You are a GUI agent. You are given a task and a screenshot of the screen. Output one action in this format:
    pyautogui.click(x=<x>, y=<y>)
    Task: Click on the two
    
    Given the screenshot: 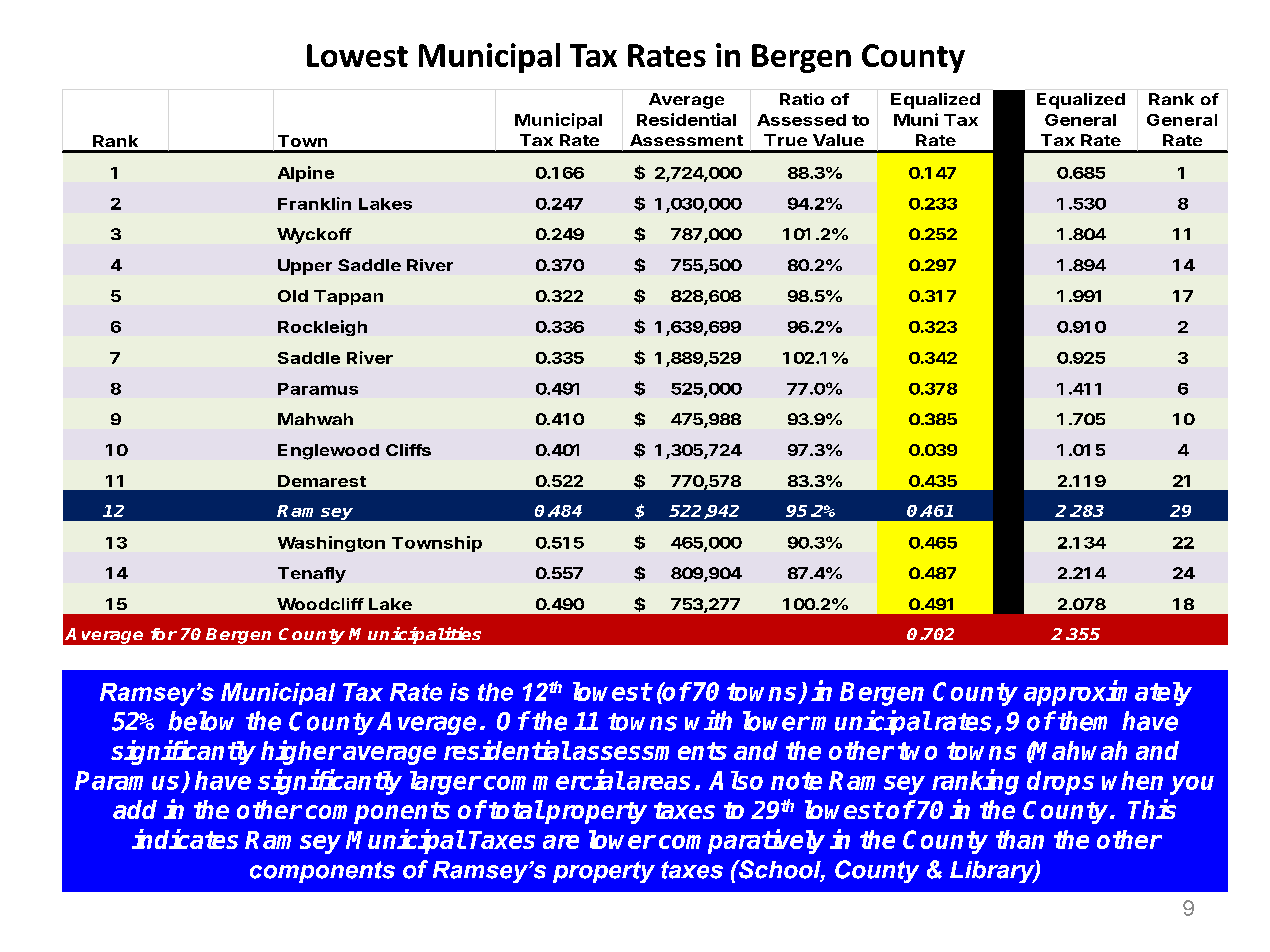 What is the action you would take?
    pyautogui.click(x=917, y=751)
